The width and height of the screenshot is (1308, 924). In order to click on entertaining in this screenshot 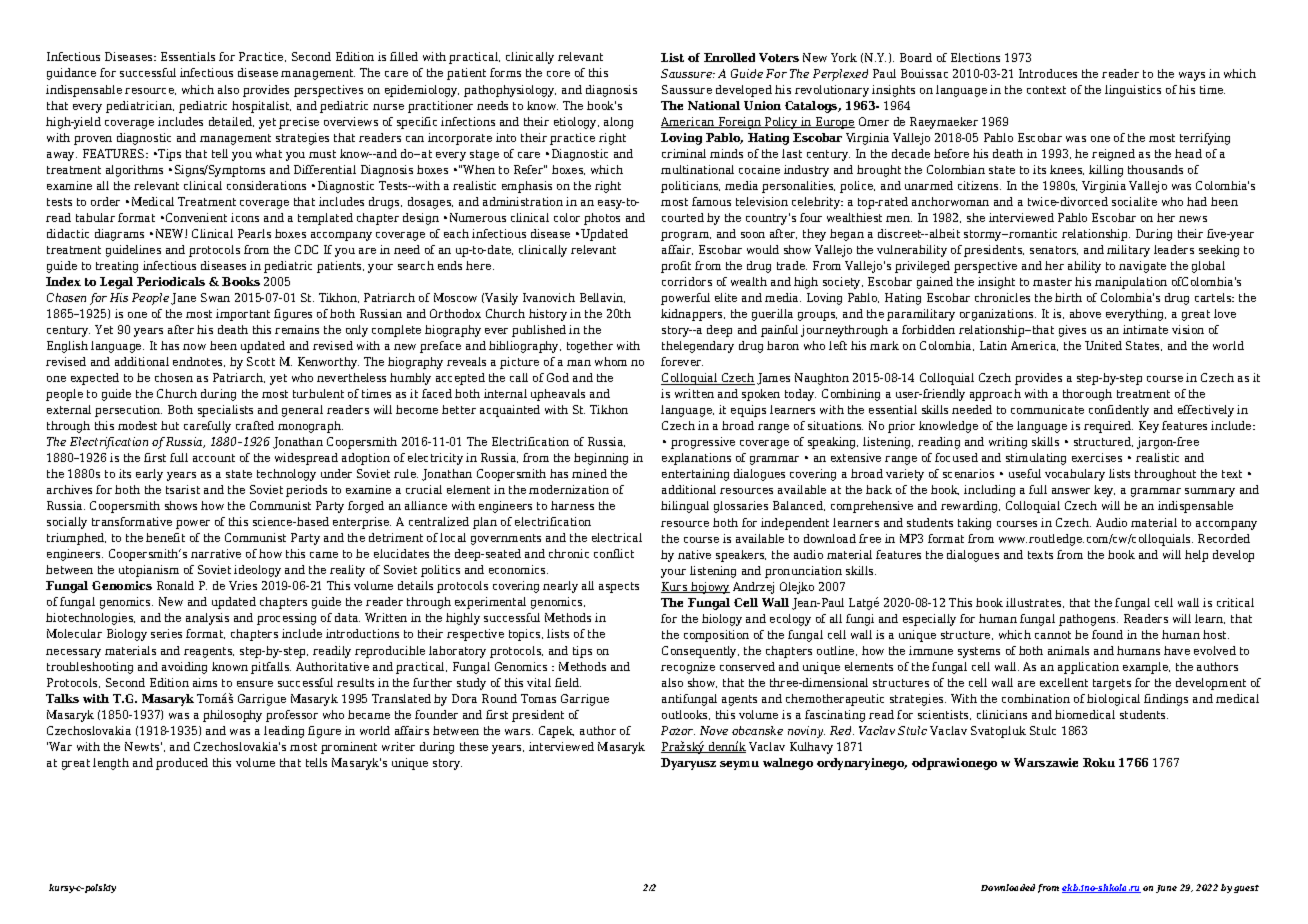, I will do `click(695, 475)`.
